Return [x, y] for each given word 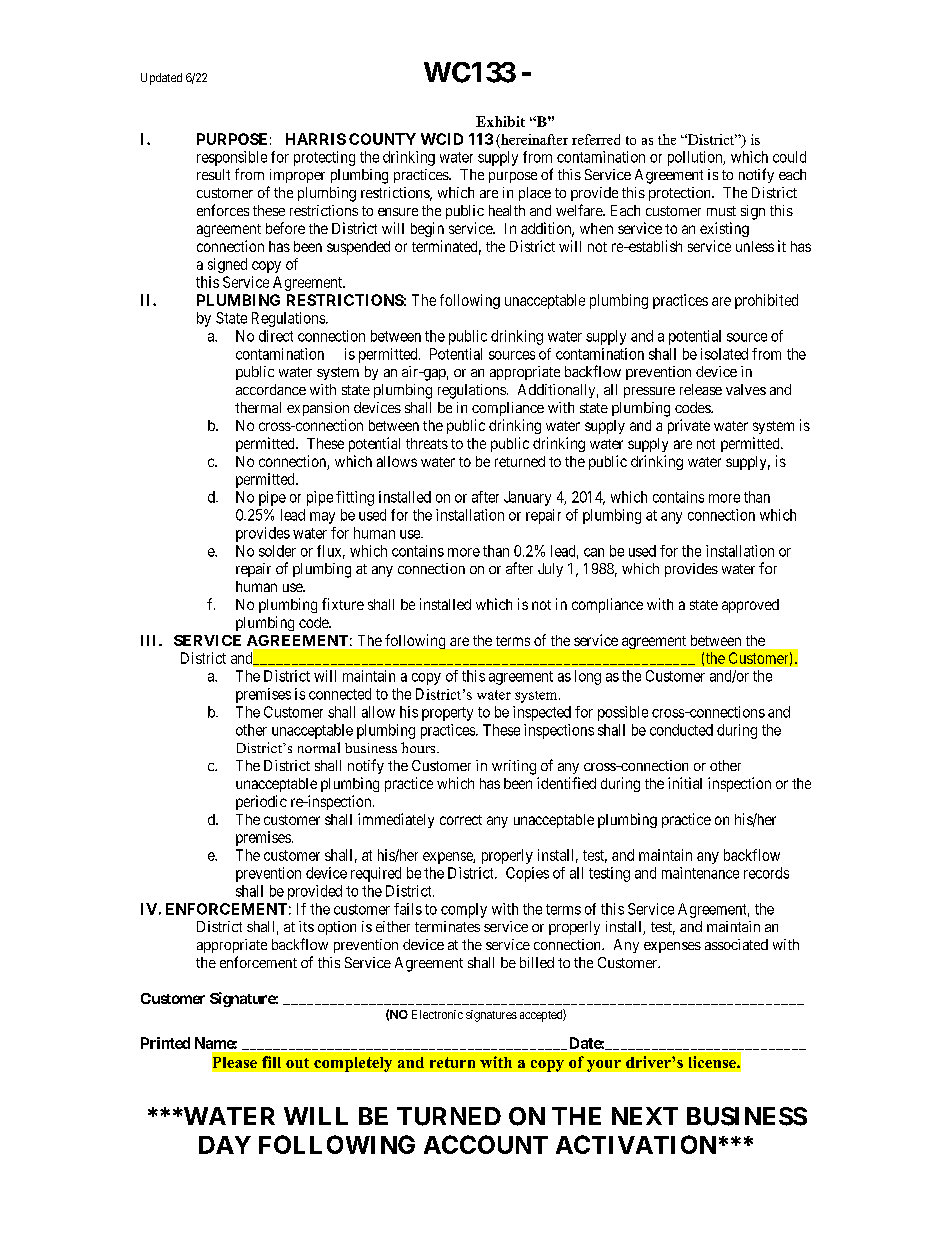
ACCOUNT [486, 1144]
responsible [232, 158]
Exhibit [500, 121]
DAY [225, 1145]
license [713, 1062]
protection [681, 194]
